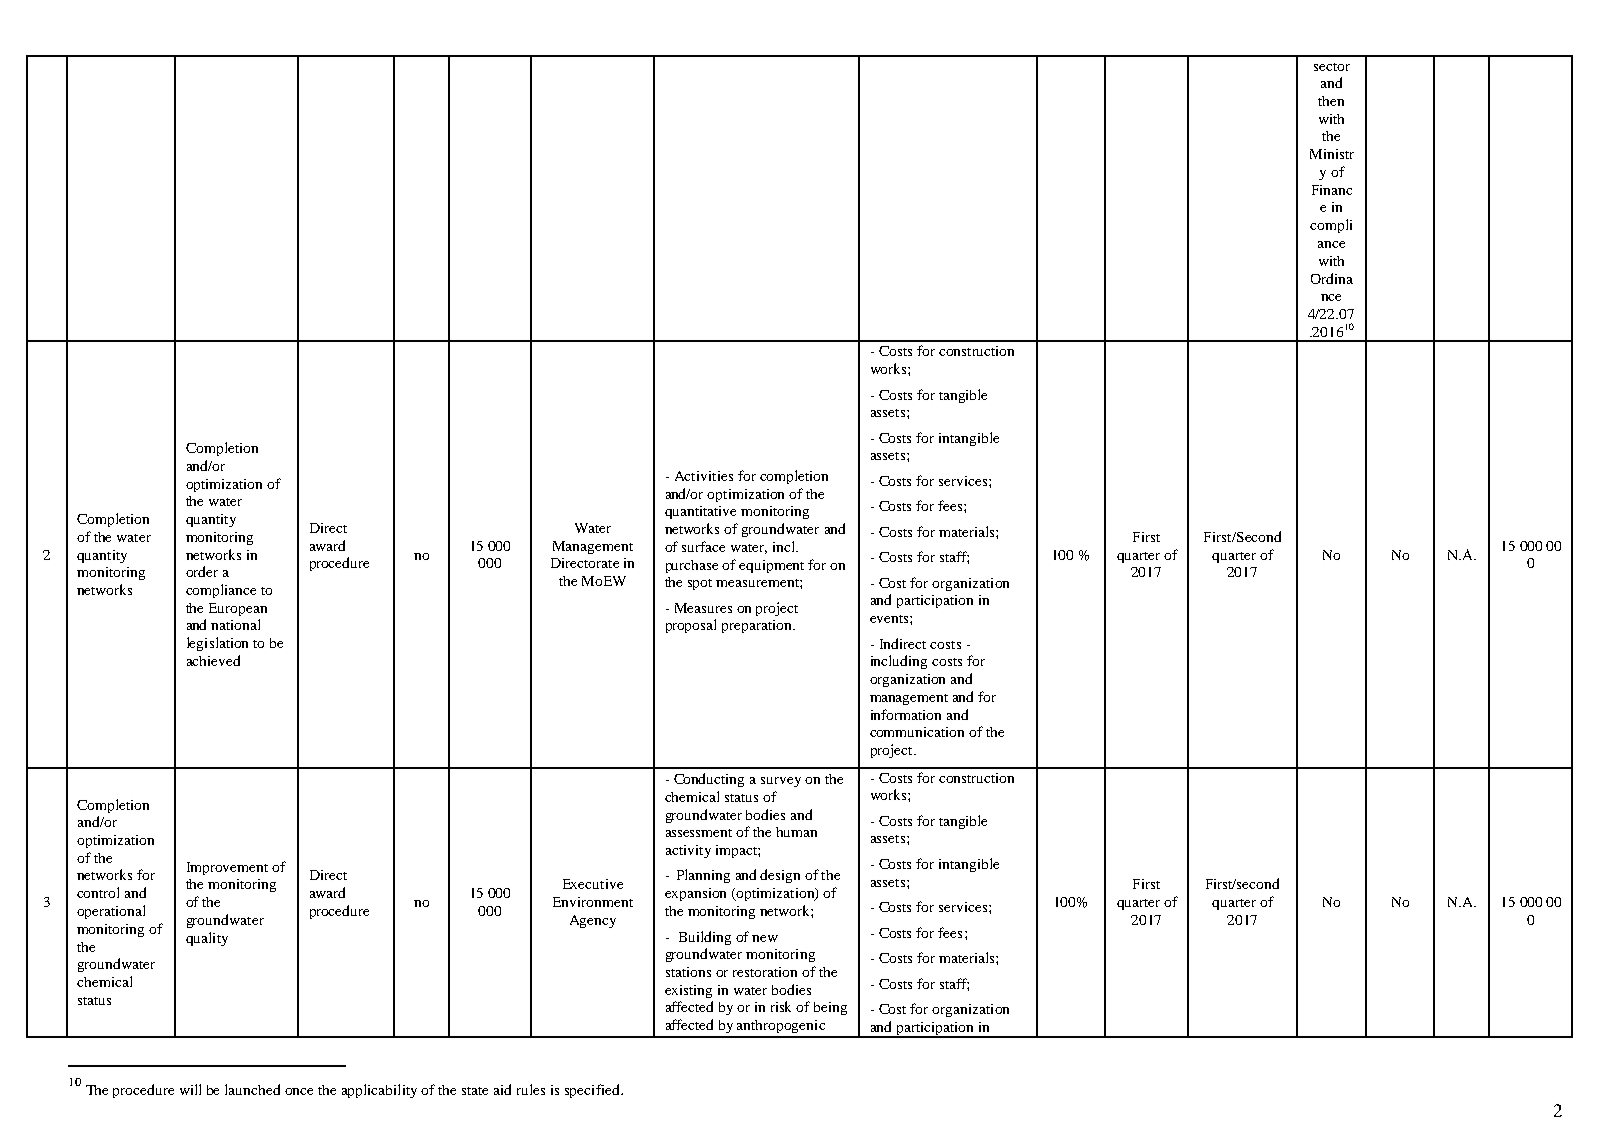 The image size is (1624, 1148). What do you see at coordinates (252, 1089) in the document?
I see `launched` at bounding box center [252, 1089].
